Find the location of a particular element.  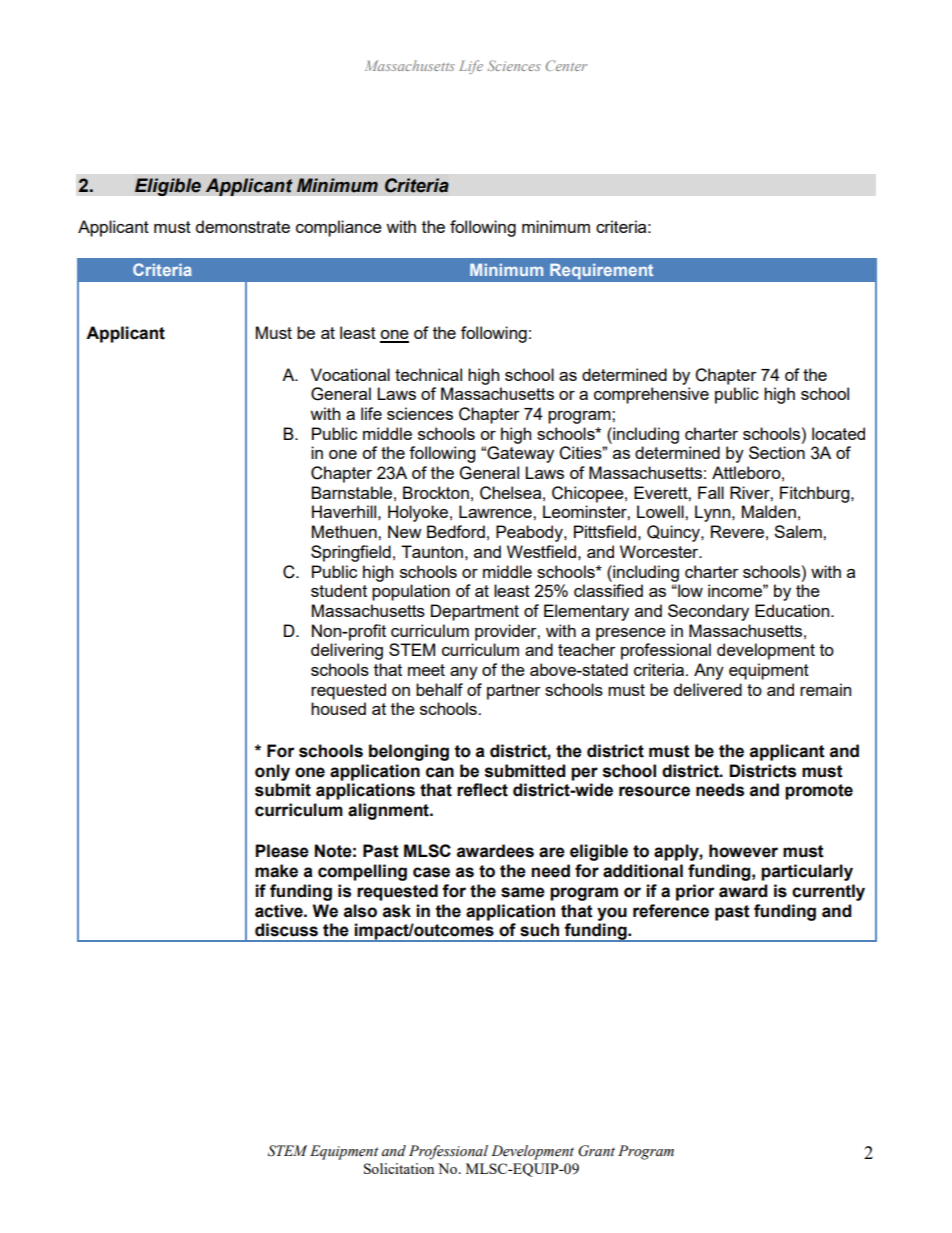

Center is located at coordinates (566, 65).
